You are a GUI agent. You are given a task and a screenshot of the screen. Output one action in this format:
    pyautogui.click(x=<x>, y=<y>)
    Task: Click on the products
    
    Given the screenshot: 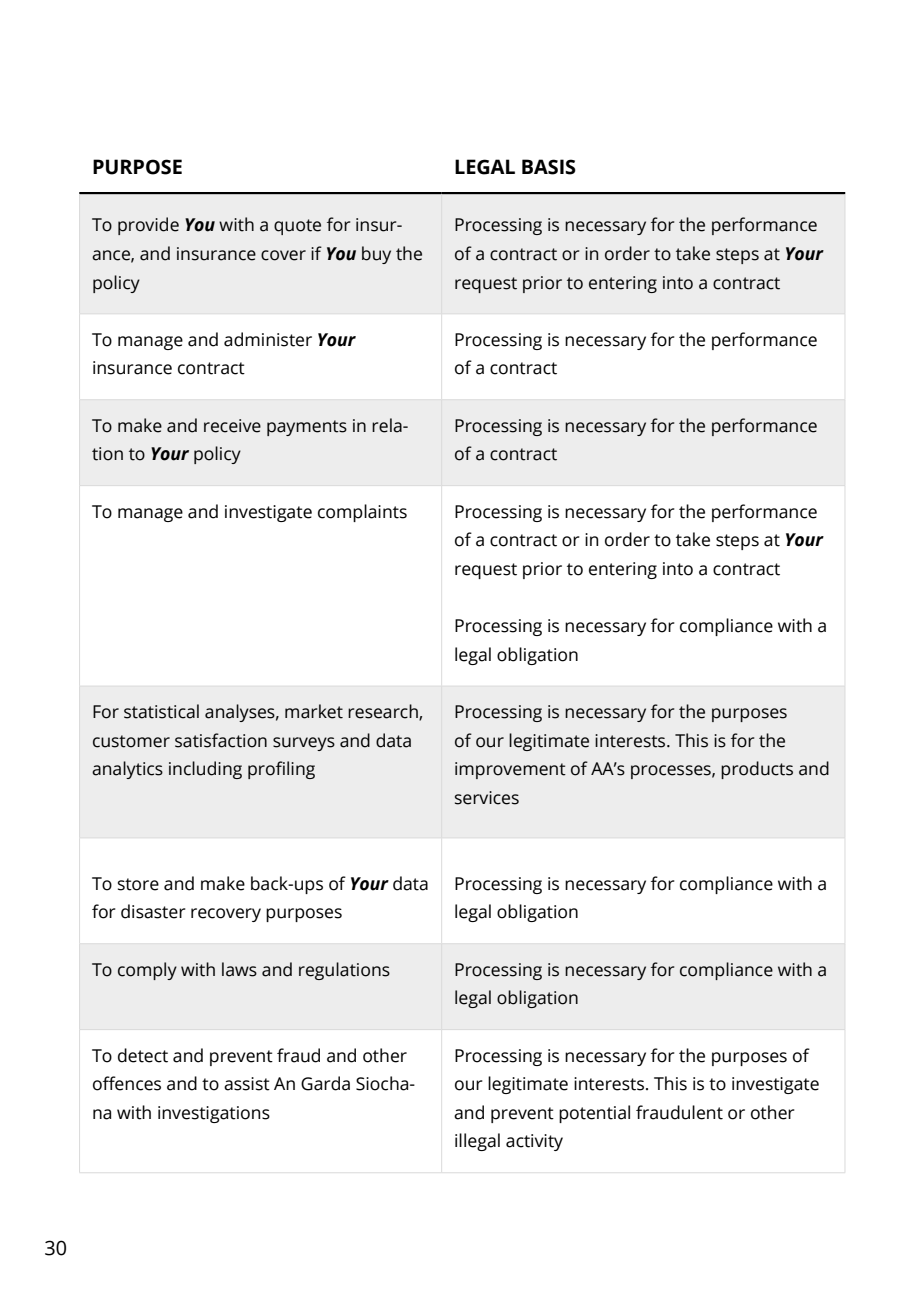 What is the action you would take?
    pyautogui.click(x=757, y=770)
